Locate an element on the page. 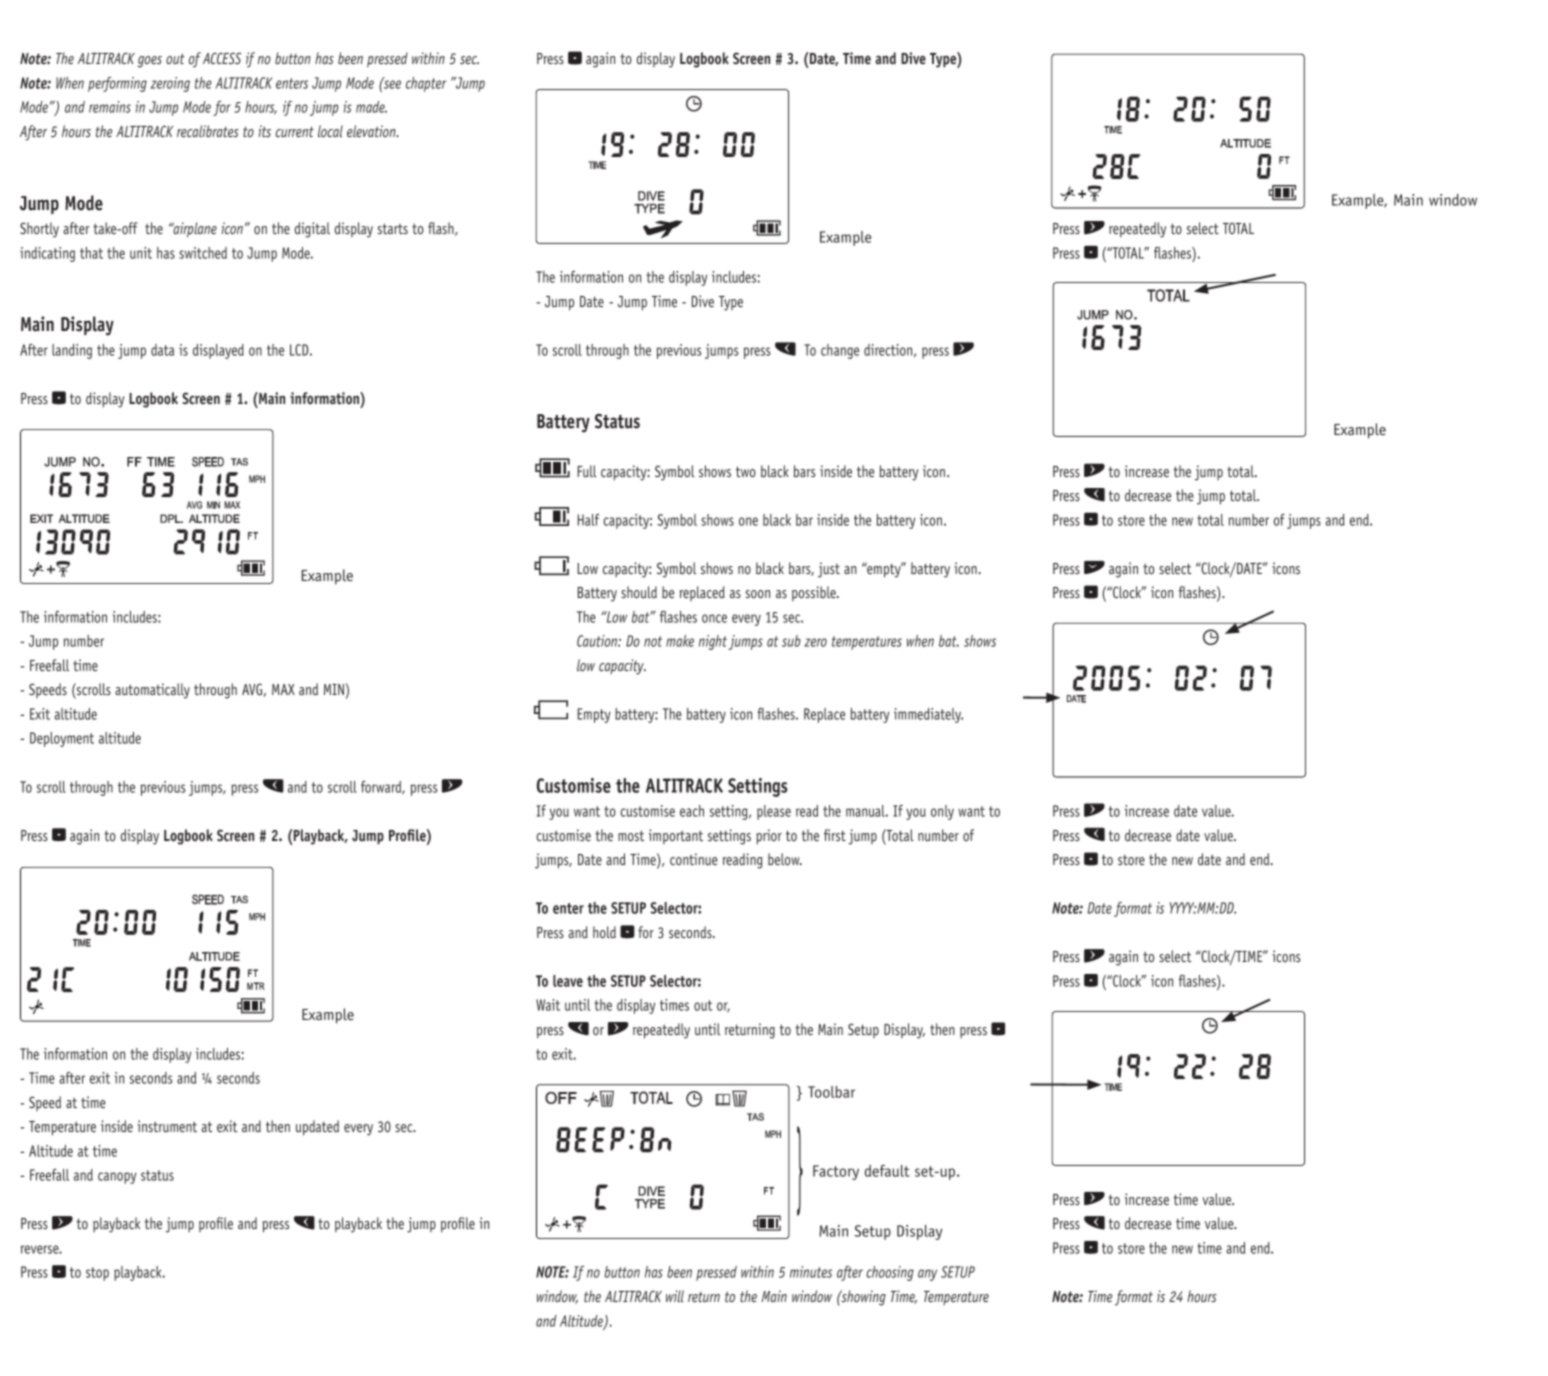 The width and height of the document is (1548, 1376). will is located at coordinates (675, 1296).
